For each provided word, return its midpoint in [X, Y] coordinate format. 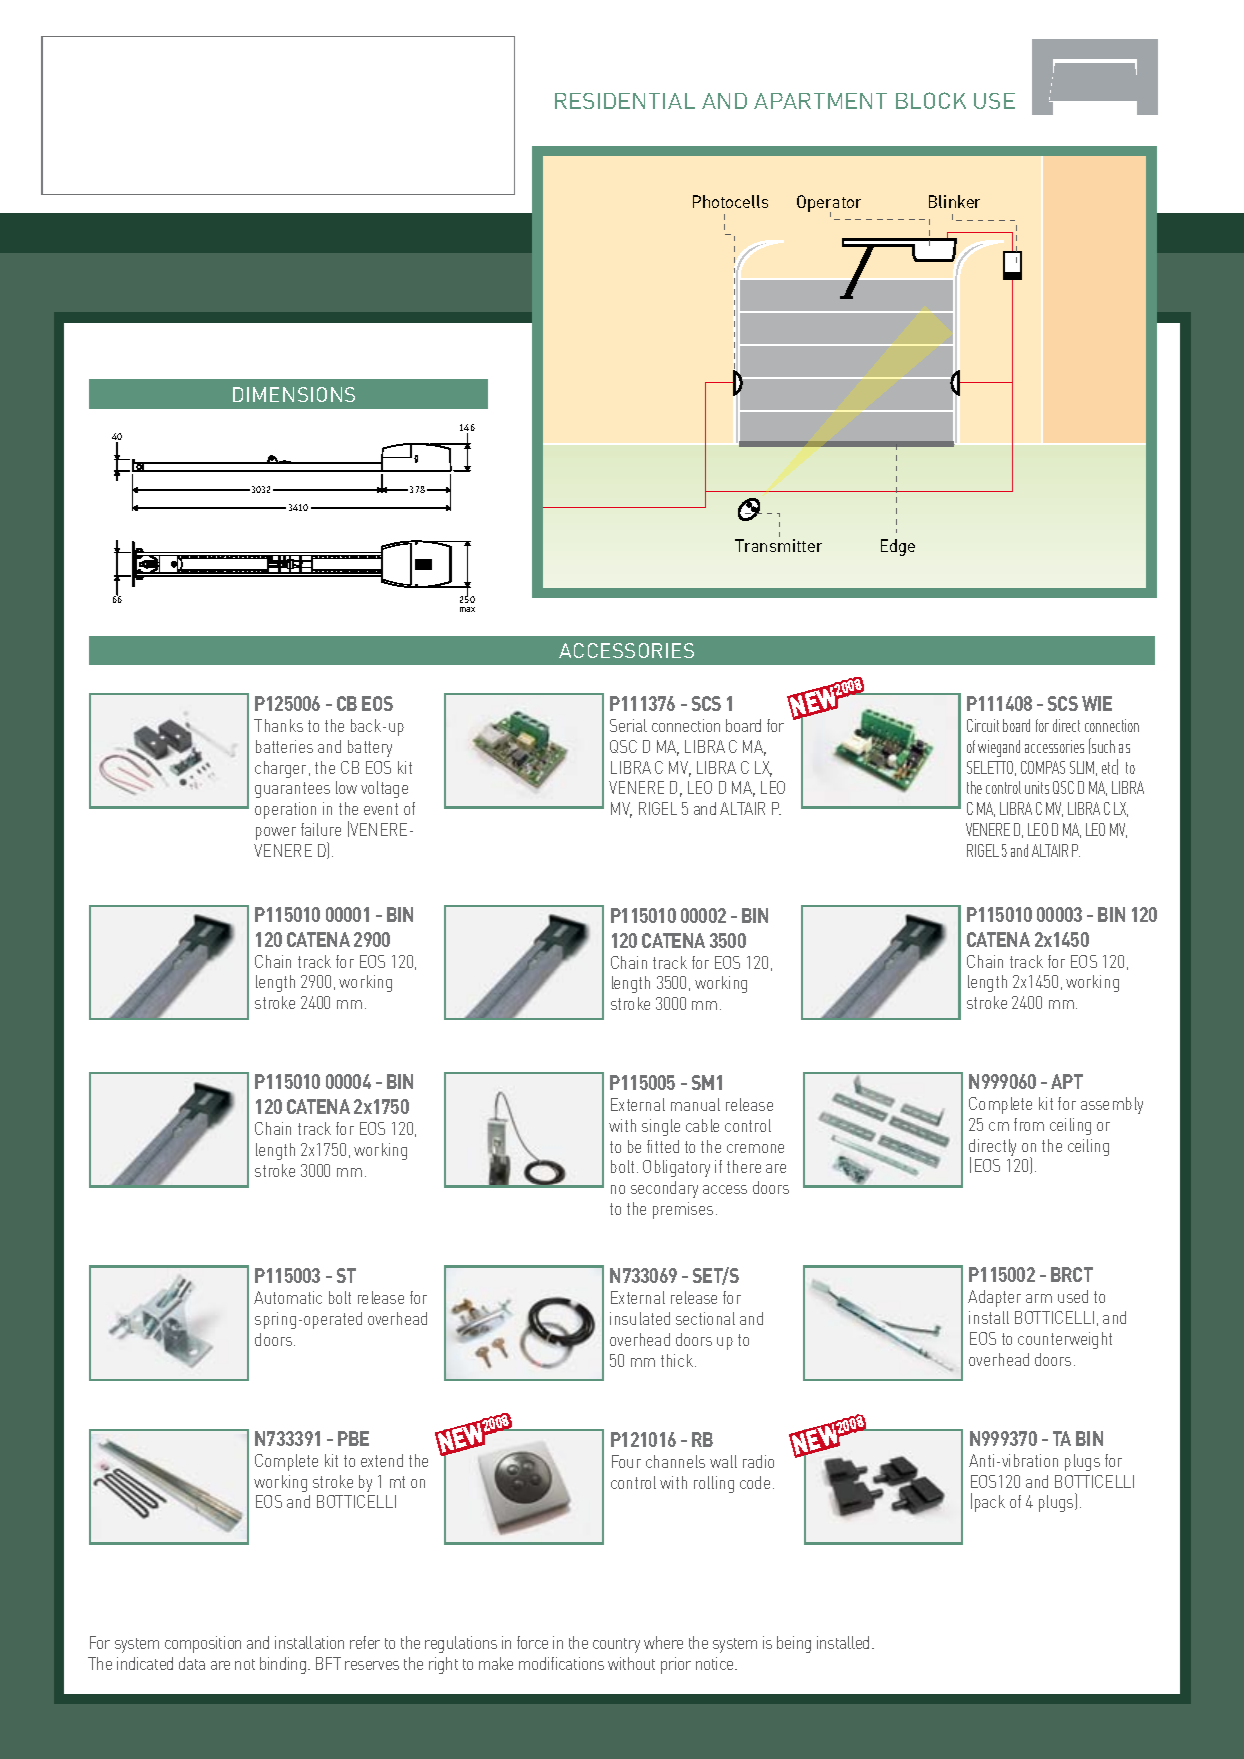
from [1029, 1124]
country [616, 1645]
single [661, 1127]
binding [283, 1665]
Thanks [278, 725]
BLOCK [931, 100]
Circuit [983, 725]
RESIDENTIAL [625, 101]
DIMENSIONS [294, 394]
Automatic [288, 1297]
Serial [628, 725]
